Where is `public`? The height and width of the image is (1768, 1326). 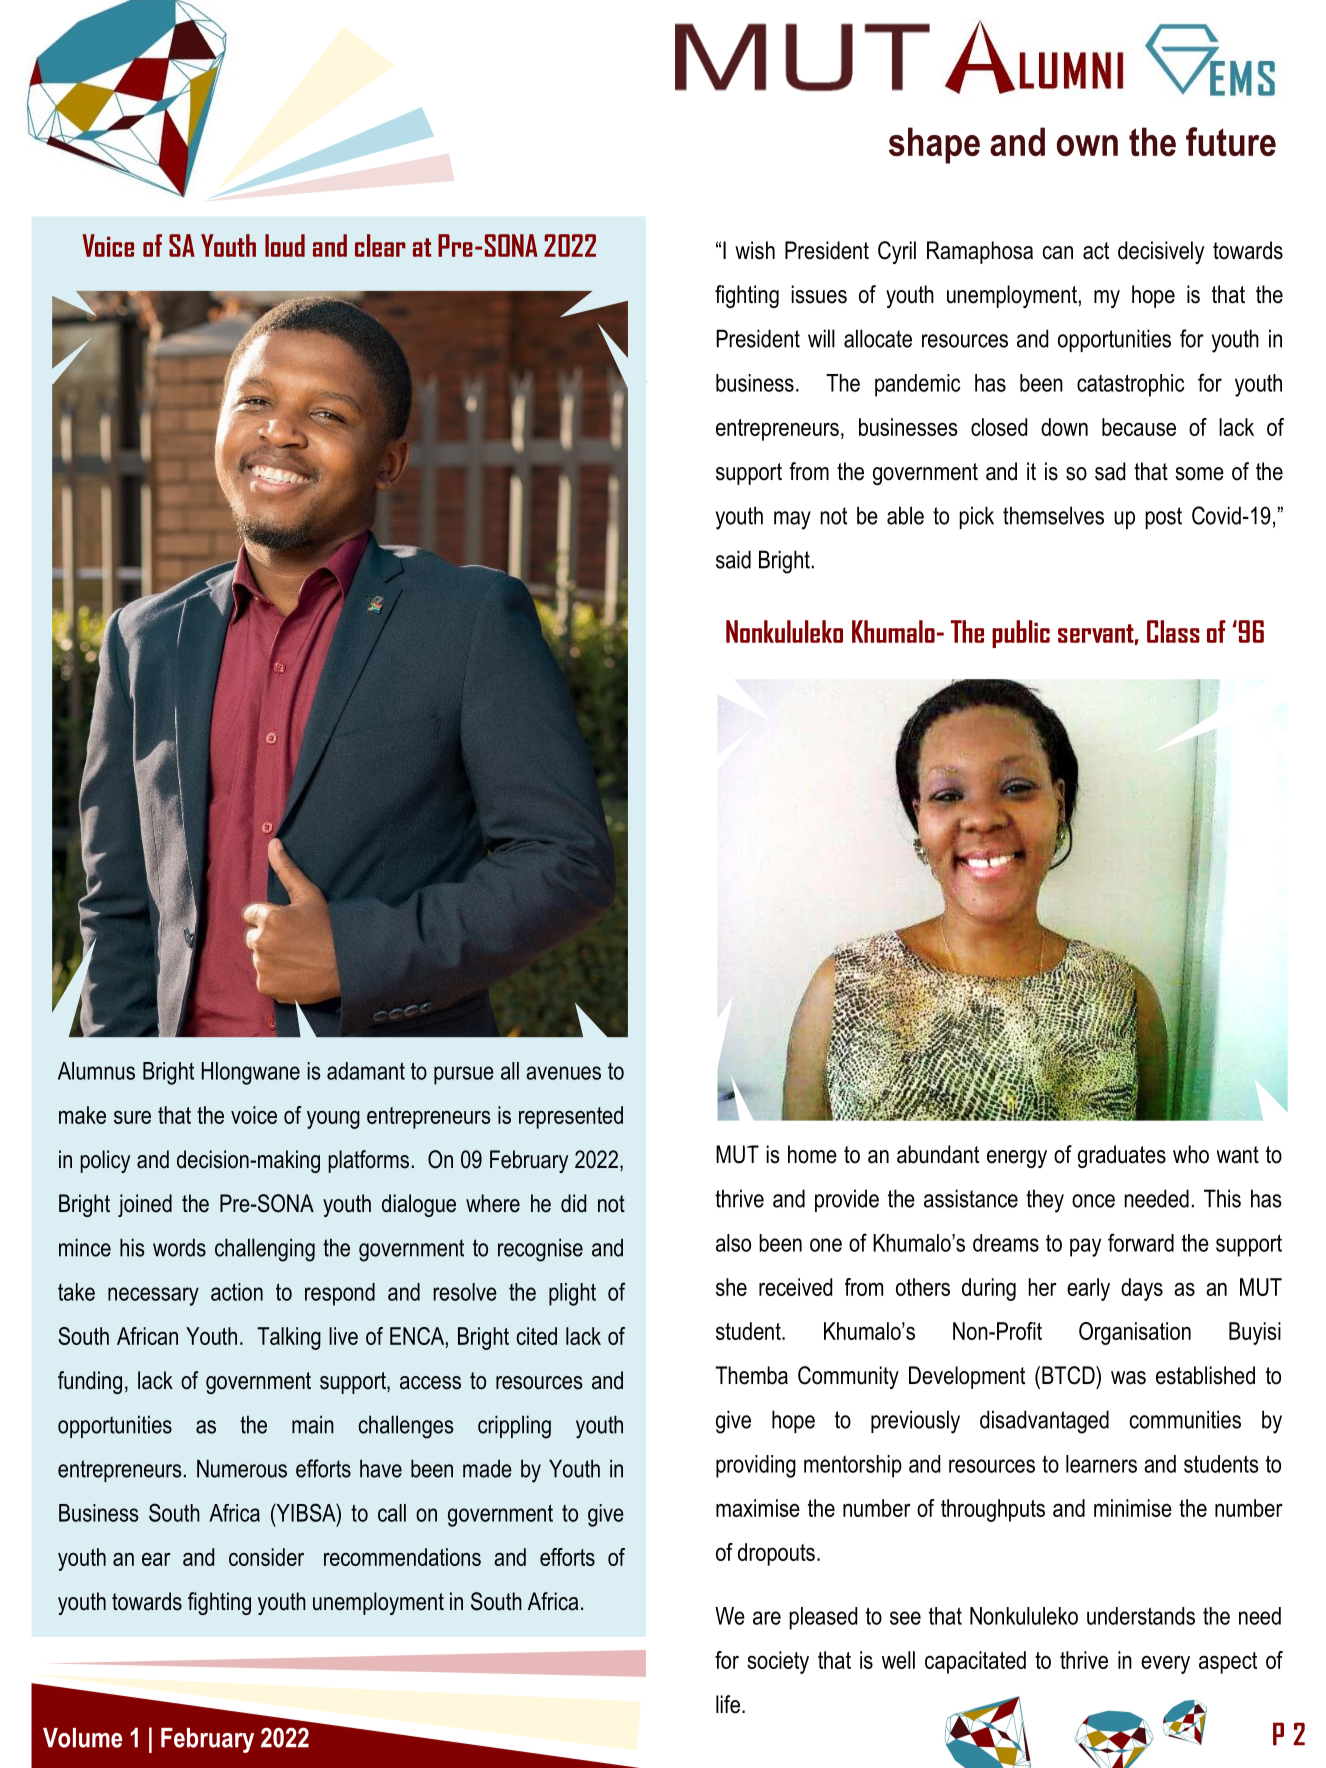
public is located at coordinates (1021, 634).
